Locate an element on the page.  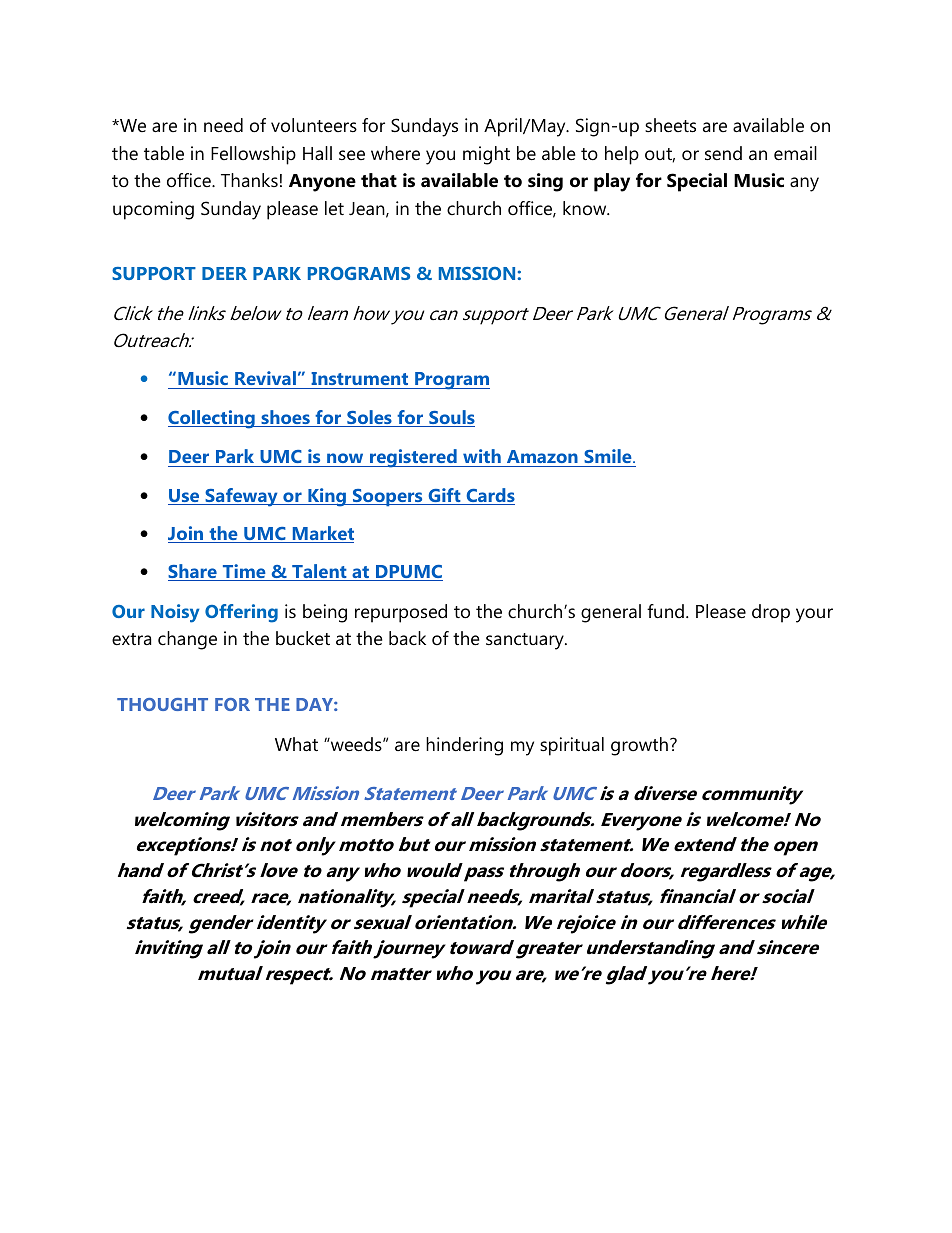
Fellowship is located at coordinates (253, 155).
